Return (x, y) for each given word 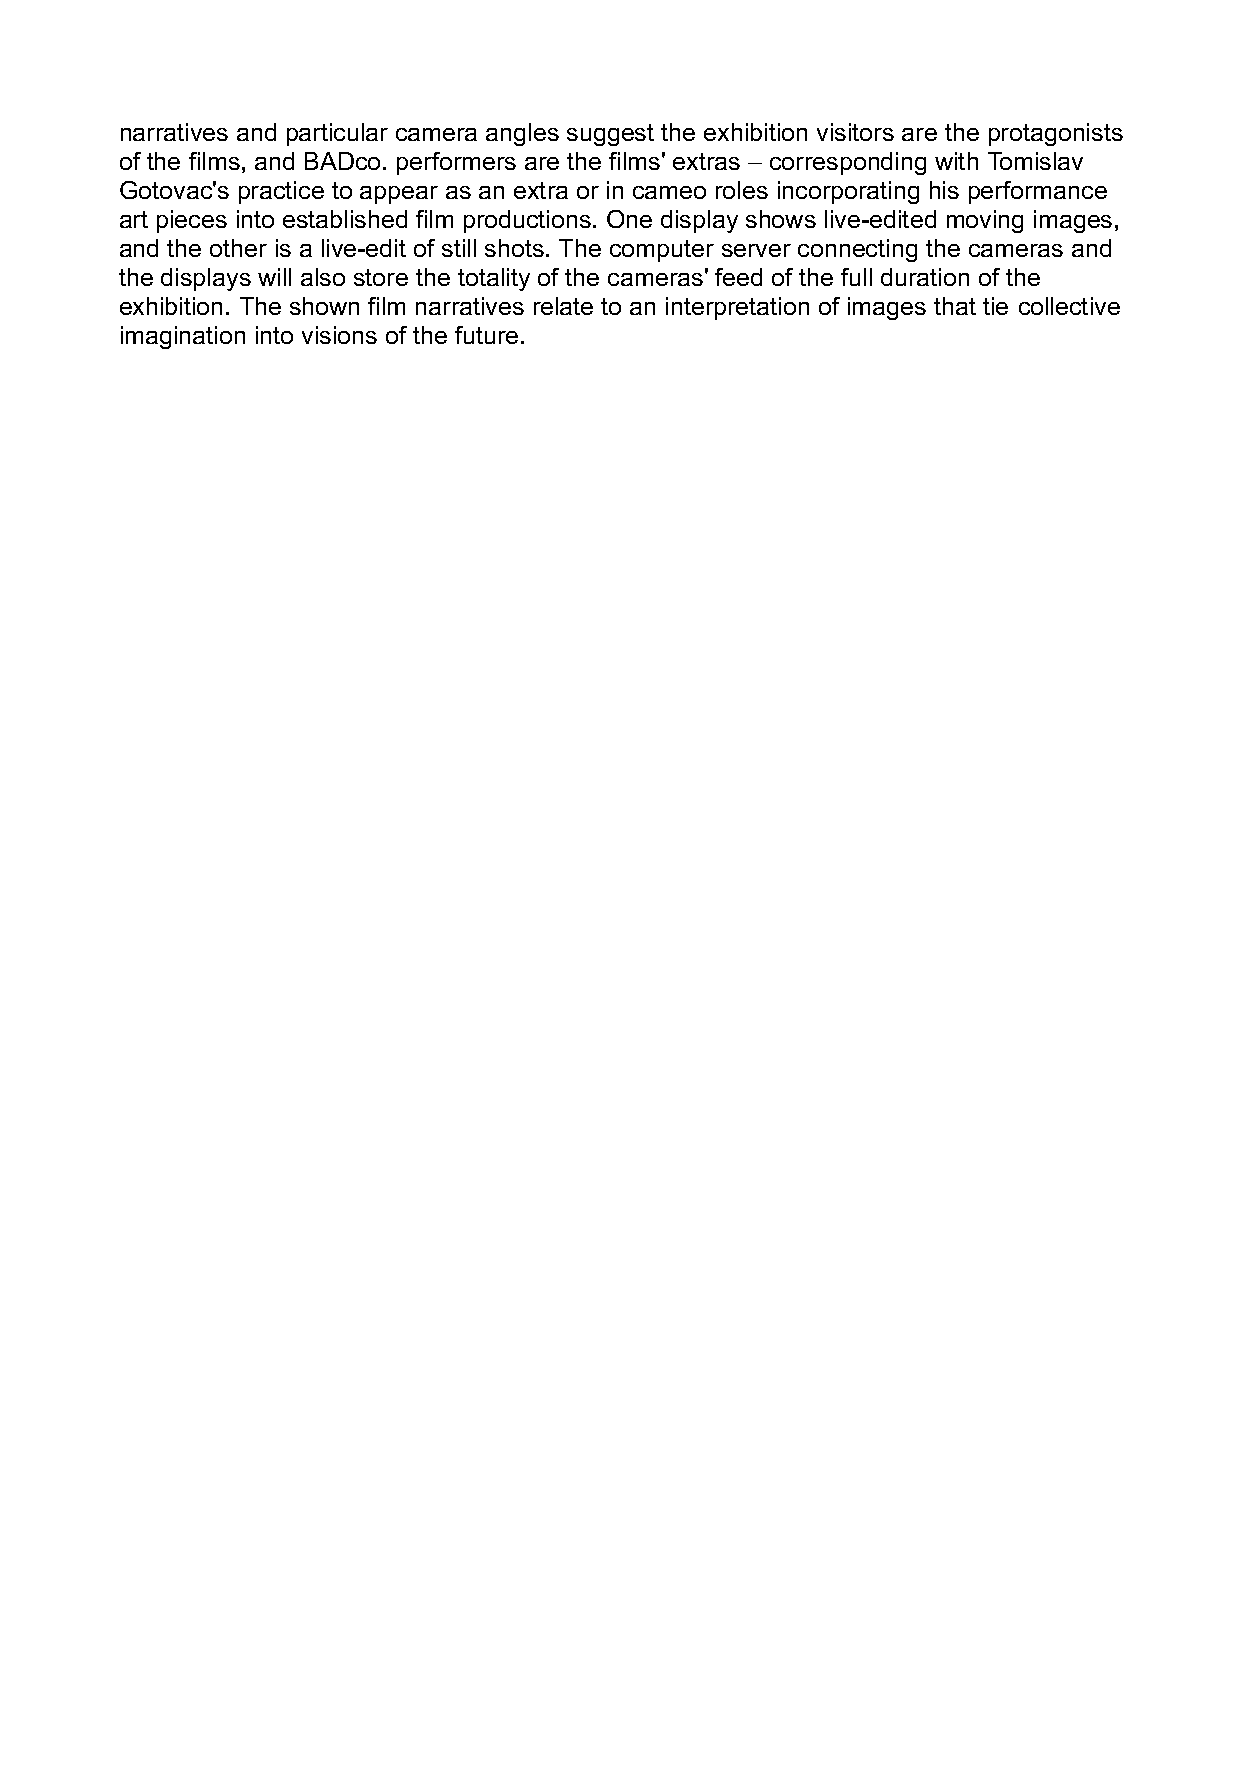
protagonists (1056, 134)
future (486, 335)
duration (925, 277)
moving (985, 221)
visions (339, 335)
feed (738, 277)
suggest (610, 135)
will (274, 277)
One (629, 219)
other (238, 248)
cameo (669, 192)
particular (337, 134)
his (944, 190)
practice (281, 192)
